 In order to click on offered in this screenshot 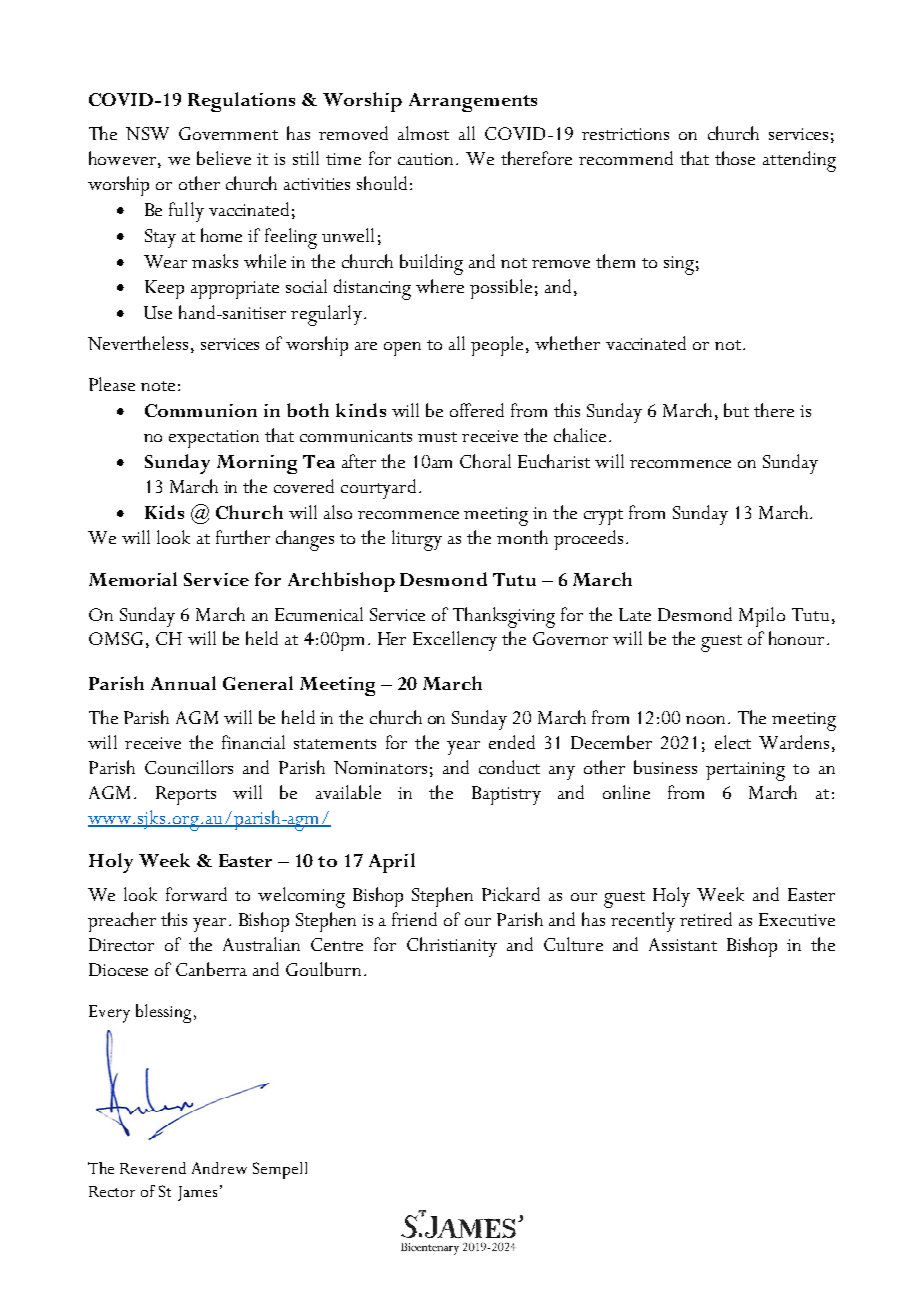, I will do `click(477, 410)`.
